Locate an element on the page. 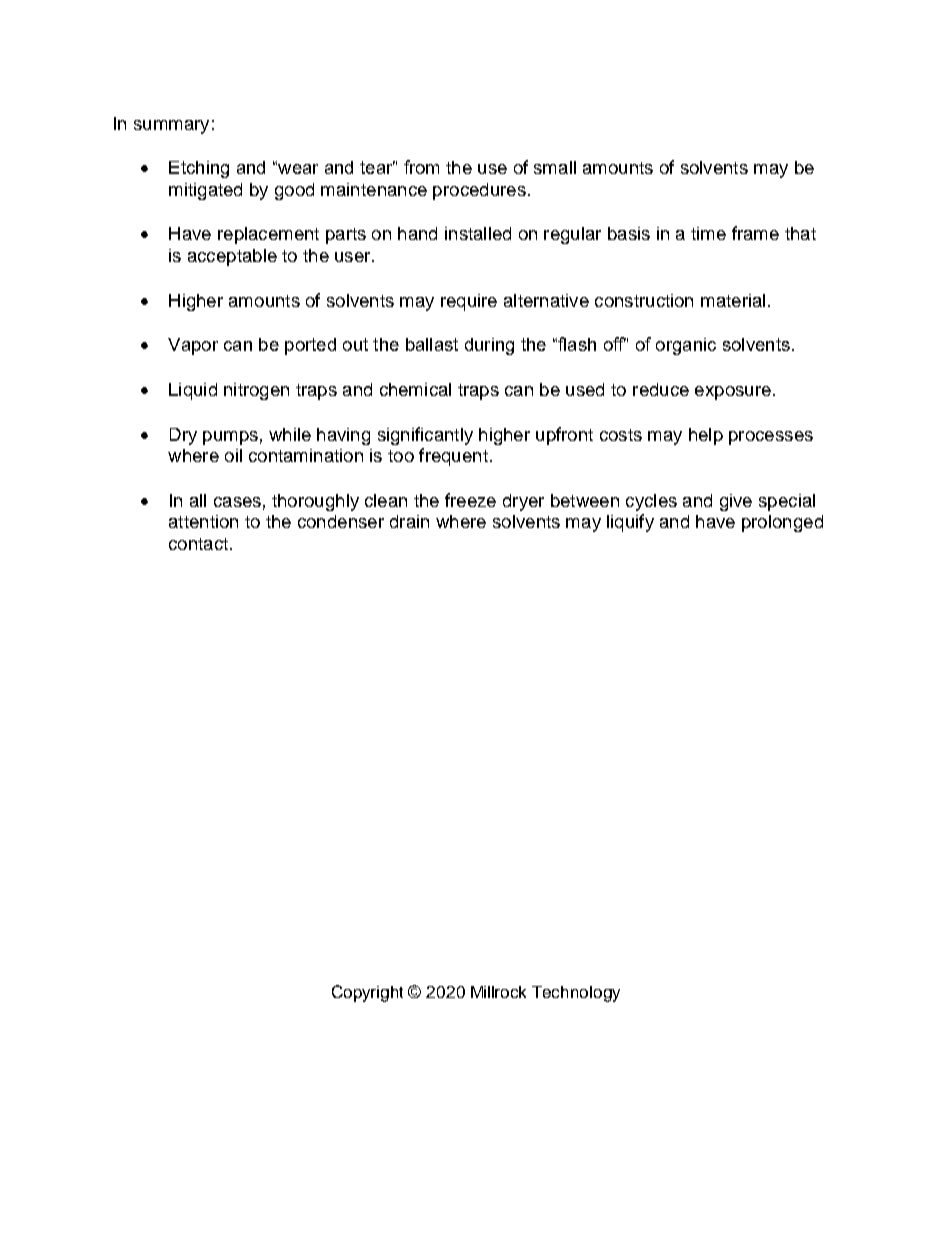  Copyright is located at coordinates (367, 993).
